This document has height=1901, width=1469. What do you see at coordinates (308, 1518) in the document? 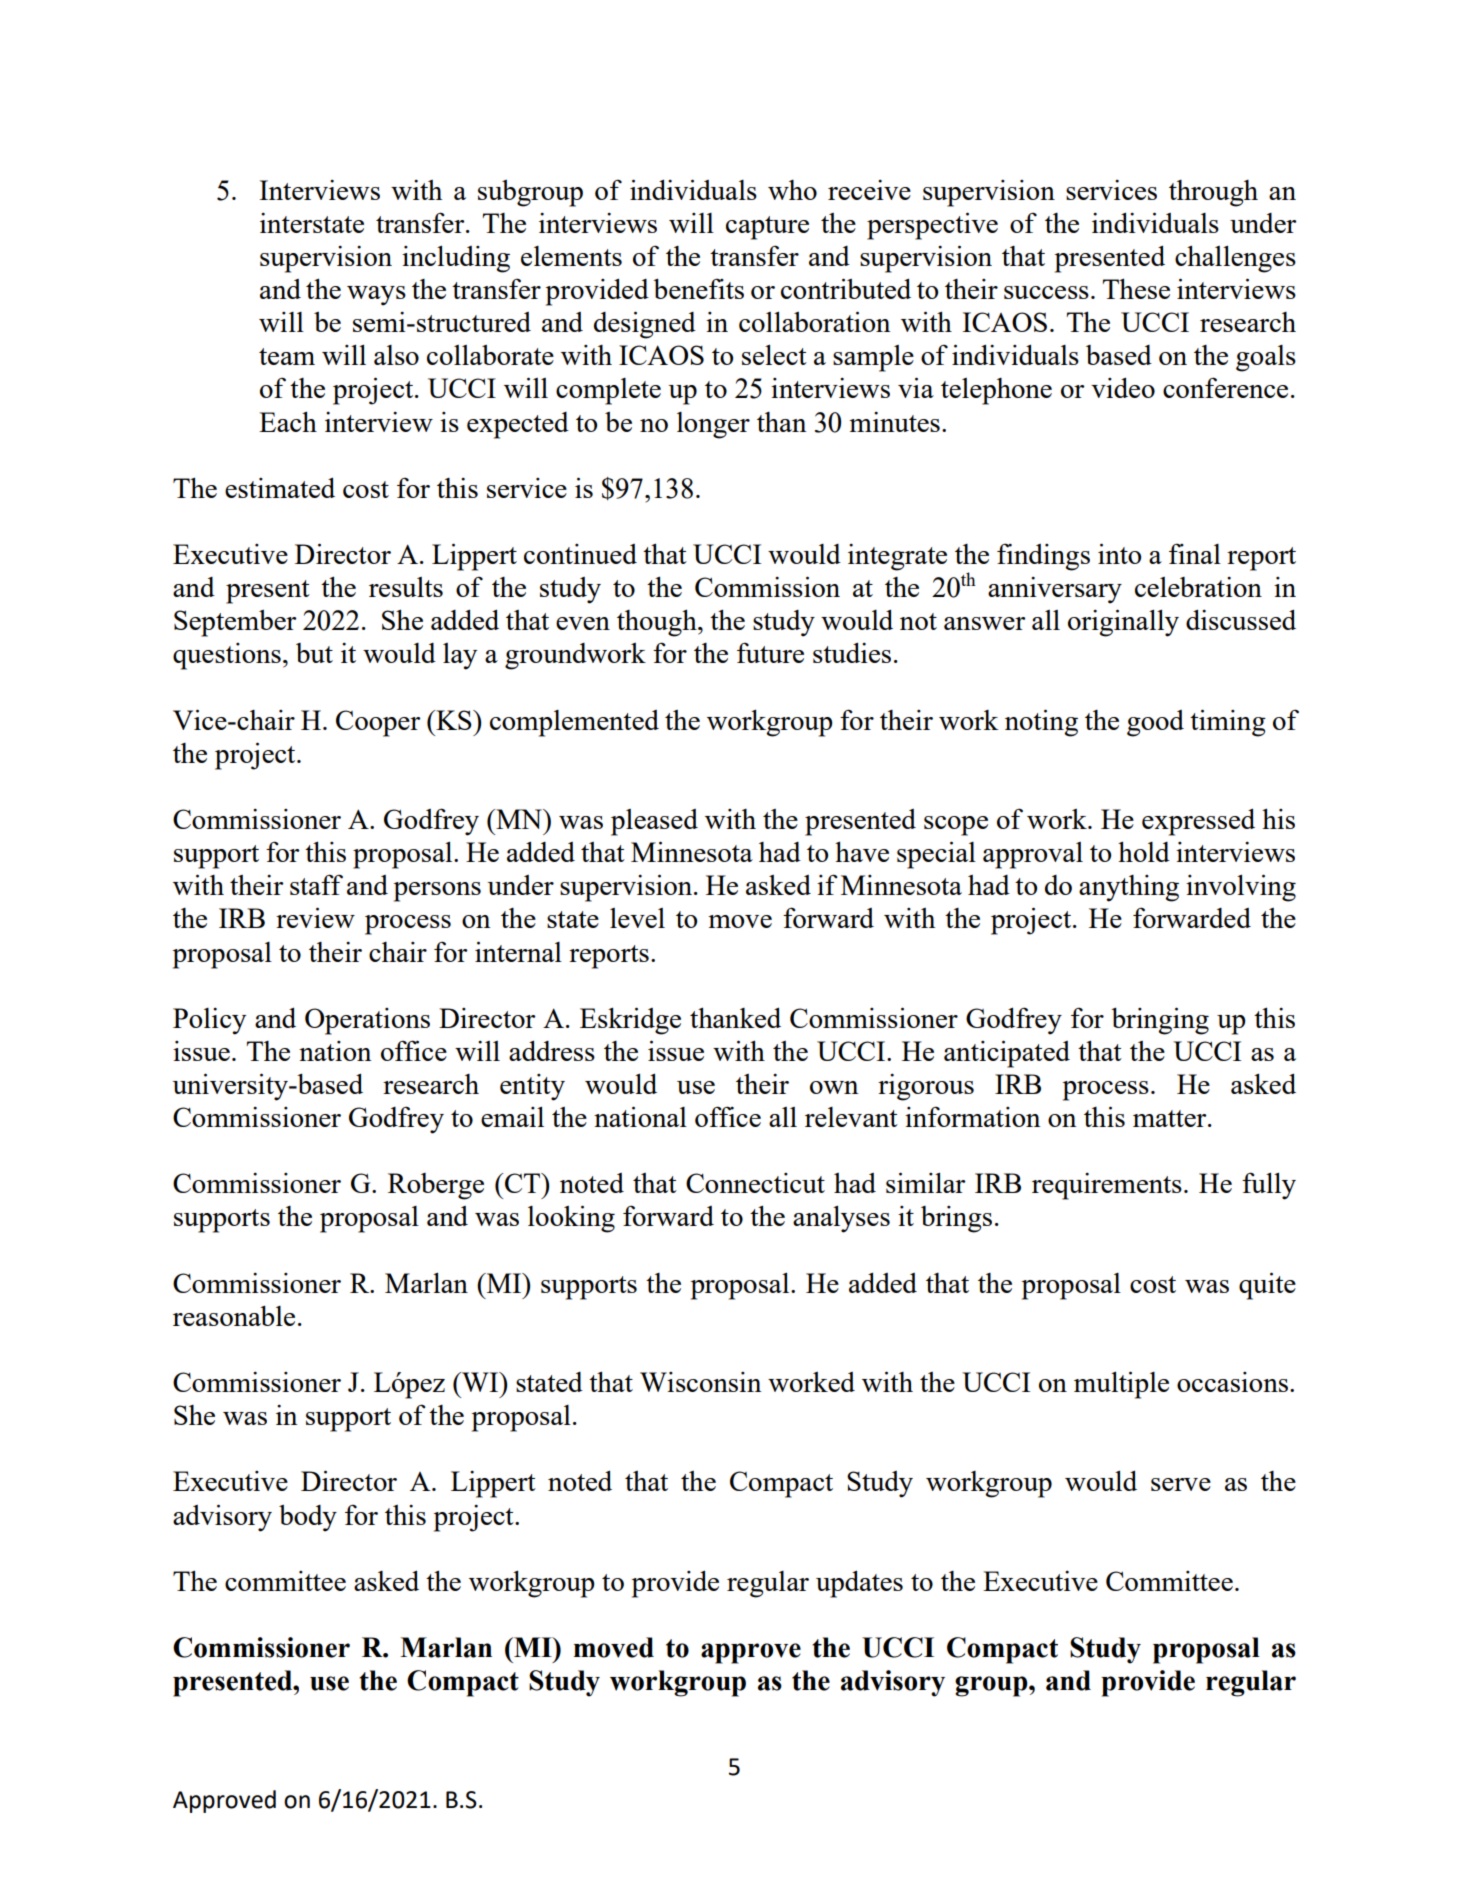
I see `body` at bounding box center [308, 1518].
